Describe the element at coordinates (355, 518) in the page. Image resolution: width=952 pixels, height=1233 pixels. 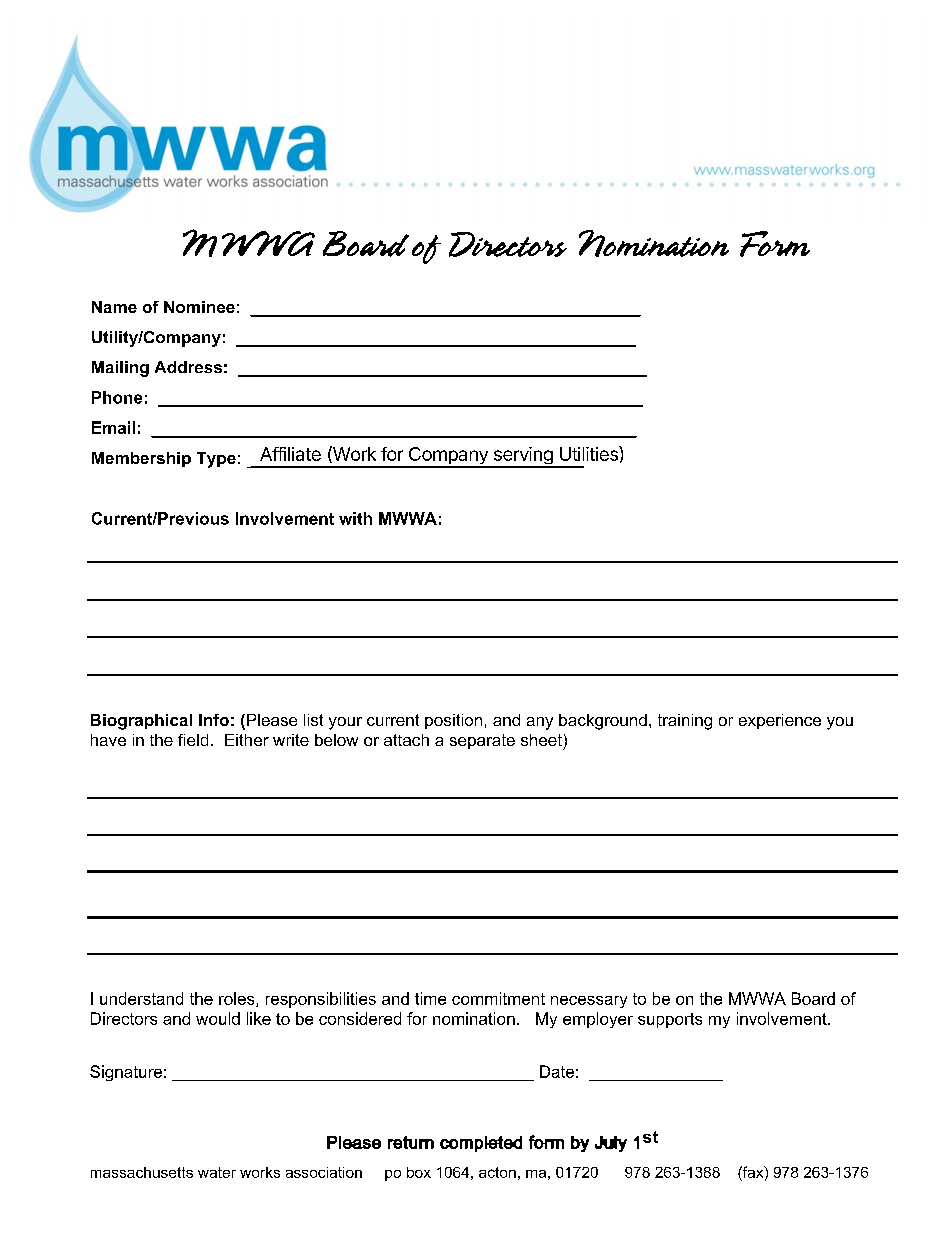
I see `with` at that location.
